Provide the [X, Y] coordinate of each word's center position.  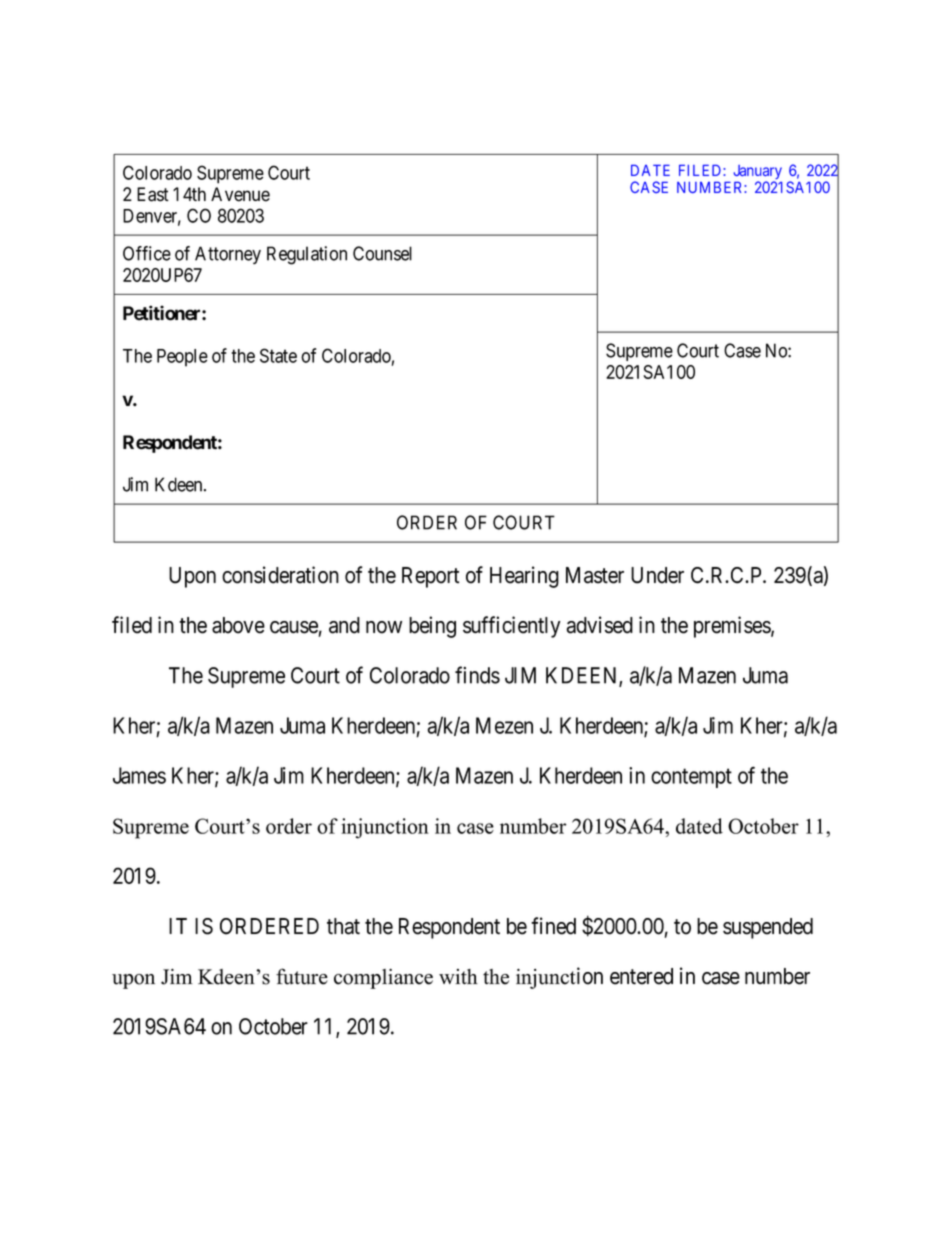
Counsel [382, 253]
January [757, 173]
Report [430, 577]
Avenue [240, 194]
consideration [280, 575]
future [302, 976]
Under [657, 575]
